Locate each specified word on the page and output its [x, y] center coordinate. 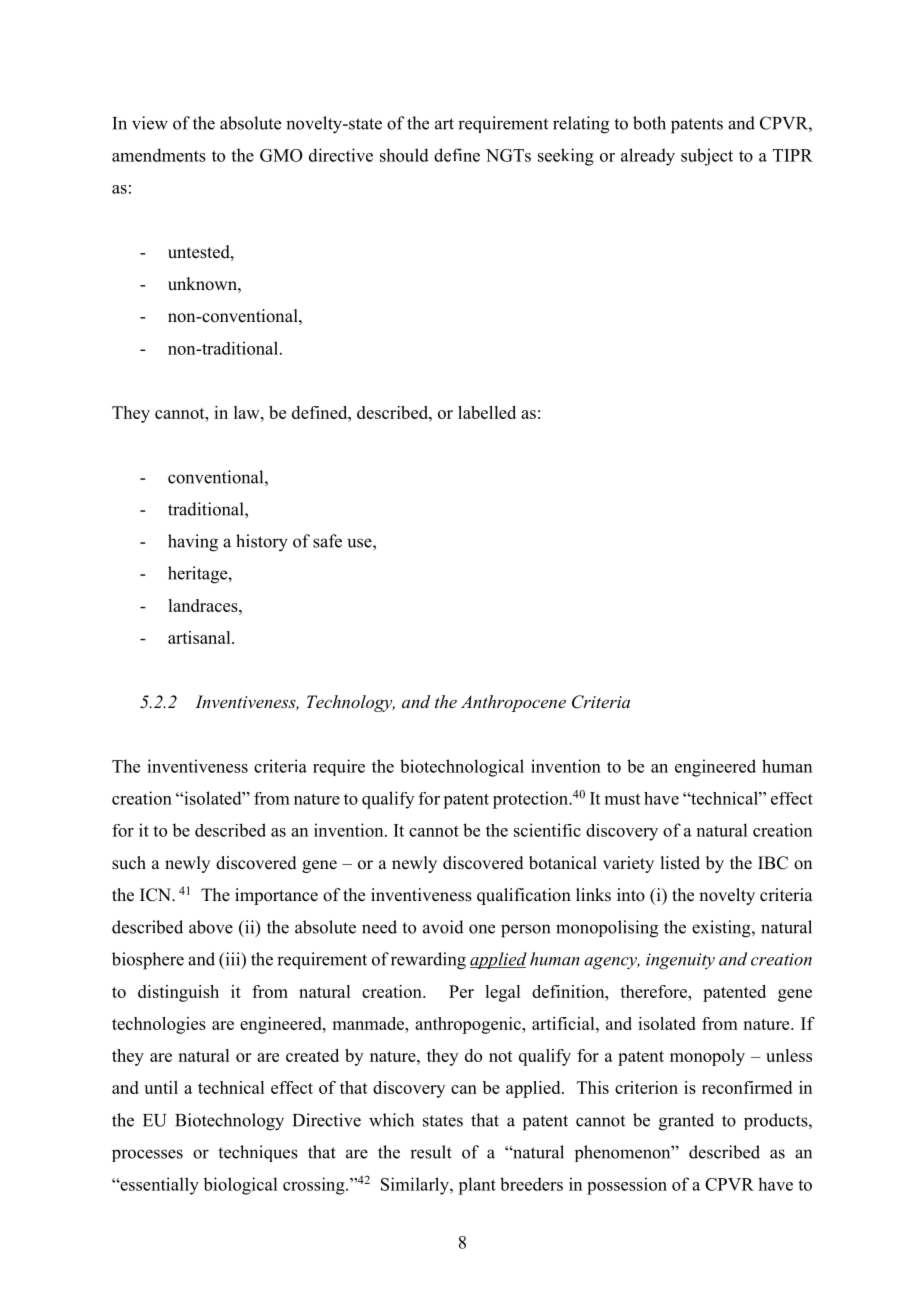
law [248, 412]
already [648, 157]
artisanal [200, 637]
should [404, 155]
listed [680, 863]
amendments [159, 155]
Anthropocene [513, 703]
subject [707, 157]
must [622, 799]
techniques [258, 1153]
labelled [487, 412]
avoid [443, 927]
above [211, 927]
